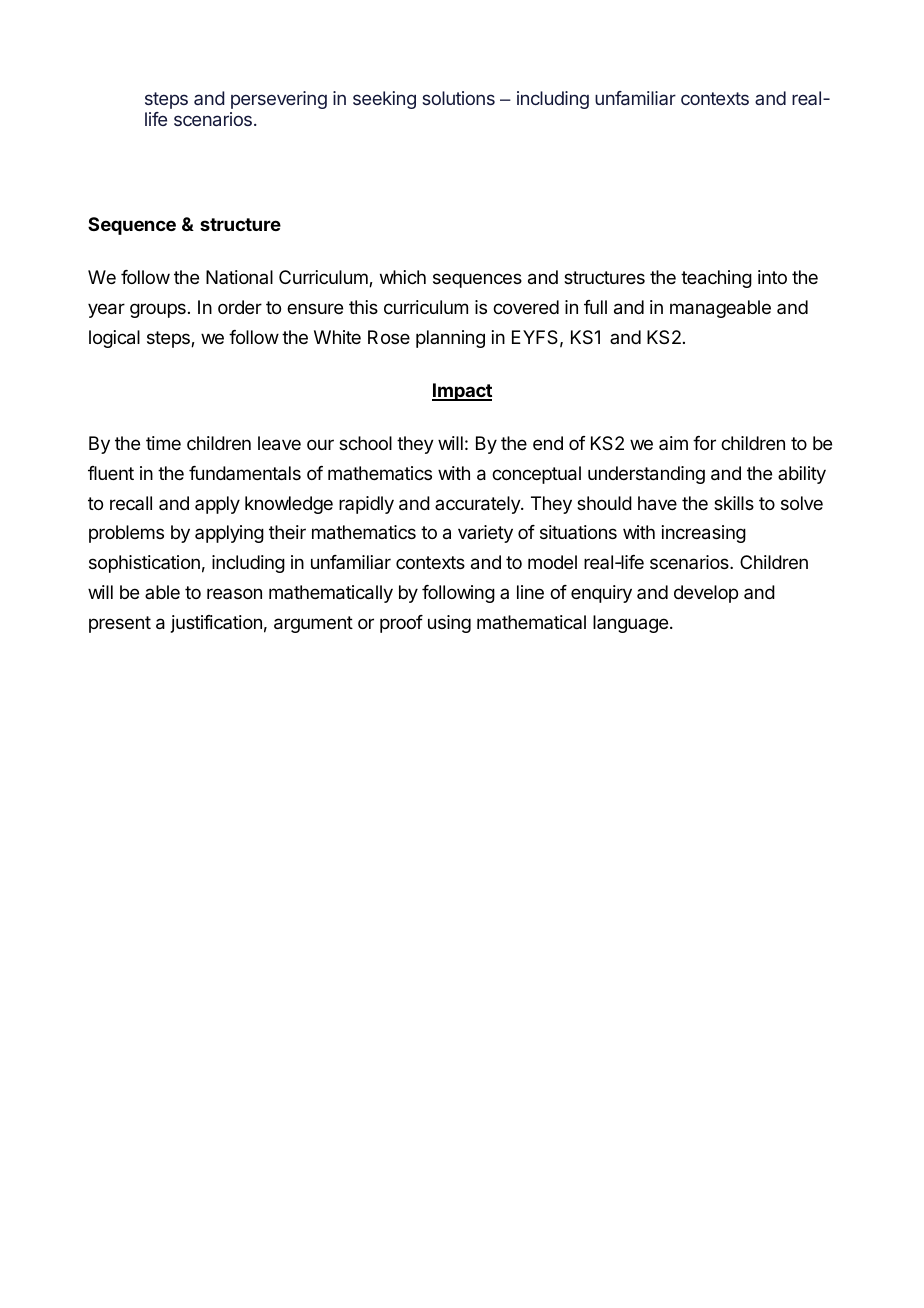 Image resolution: width=924 pixels, height=1308 pixels. What do you see at coordinates (458, 98) in the screenshot?
I see `solutions` at bounding box center [458, 98].
